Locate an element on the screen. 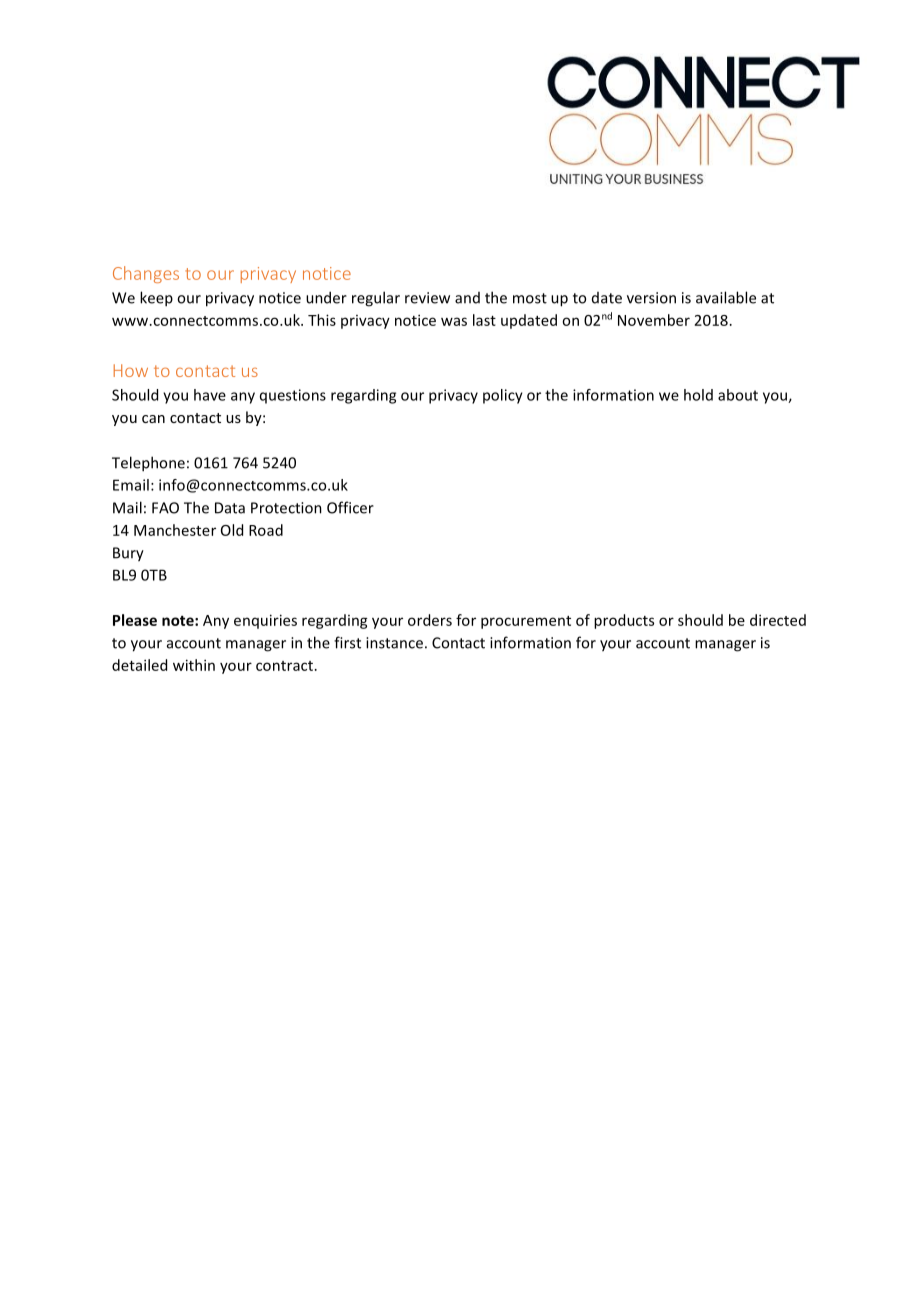 Image resolution: width=924 pixels, height=1308 pixels. available is located at coordinates (726, 297).
